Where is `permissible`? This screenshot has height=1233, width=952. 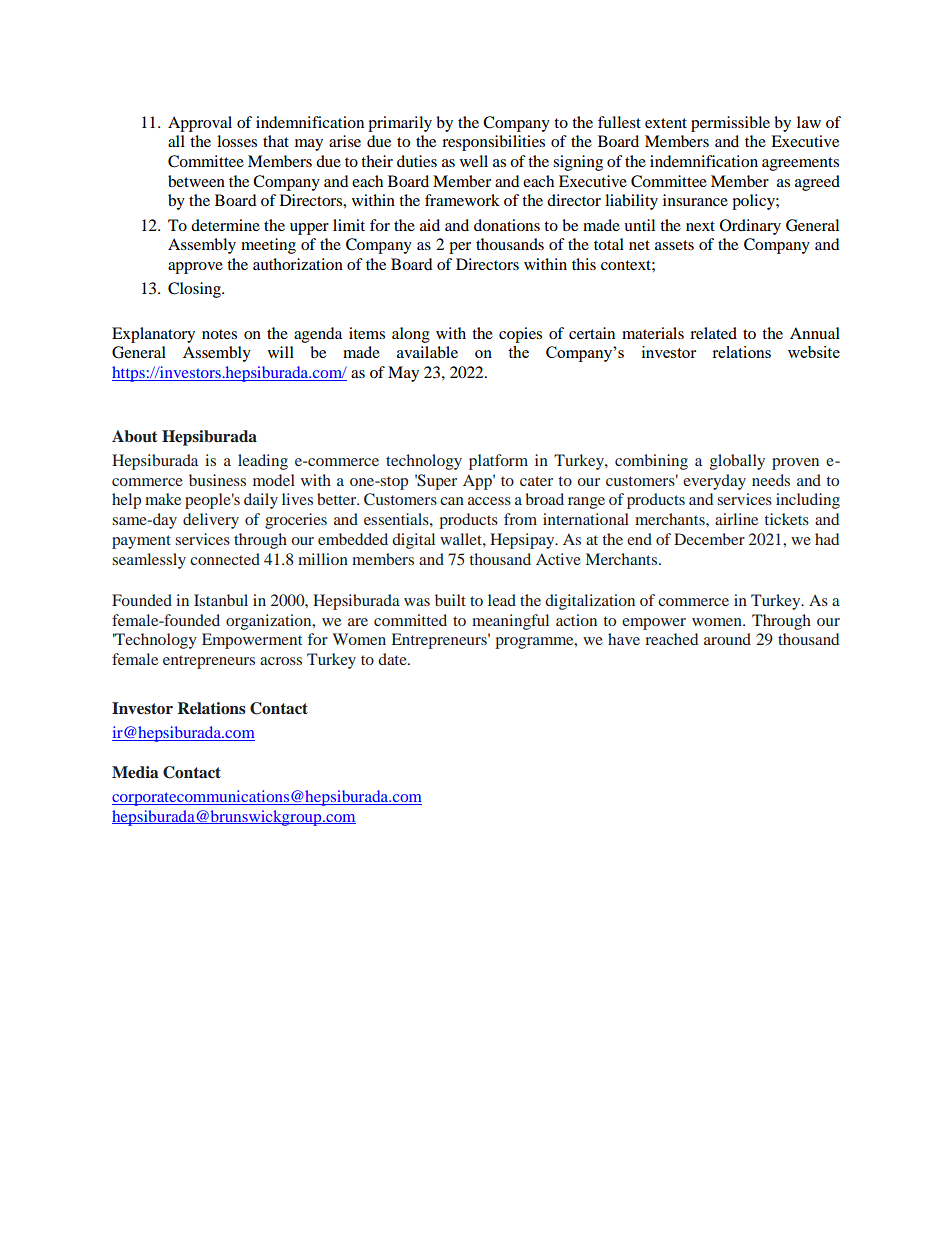 permissible is located at coordinates (730, 124).
